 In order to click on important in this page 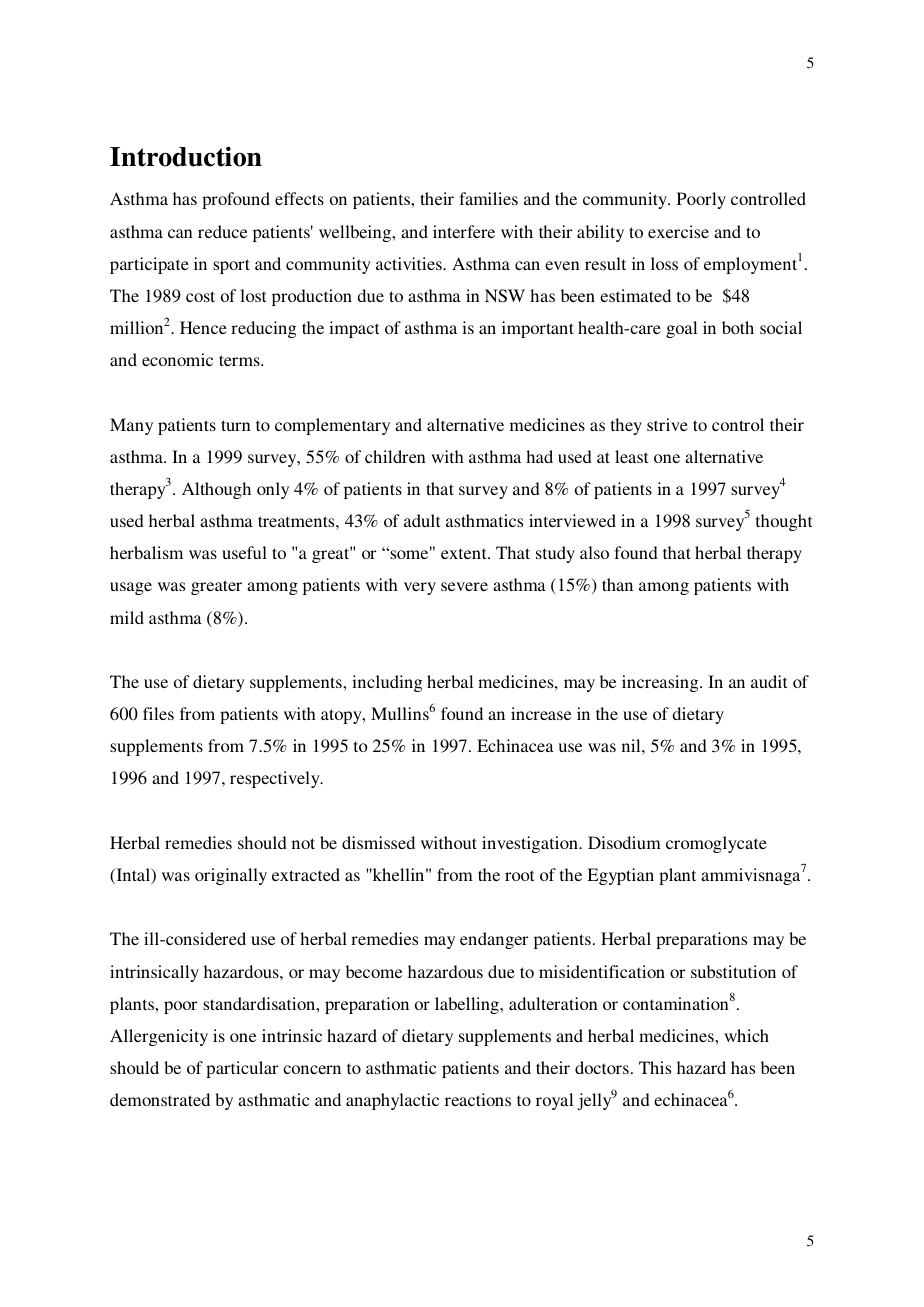, I will do `click(538, 329)`.
